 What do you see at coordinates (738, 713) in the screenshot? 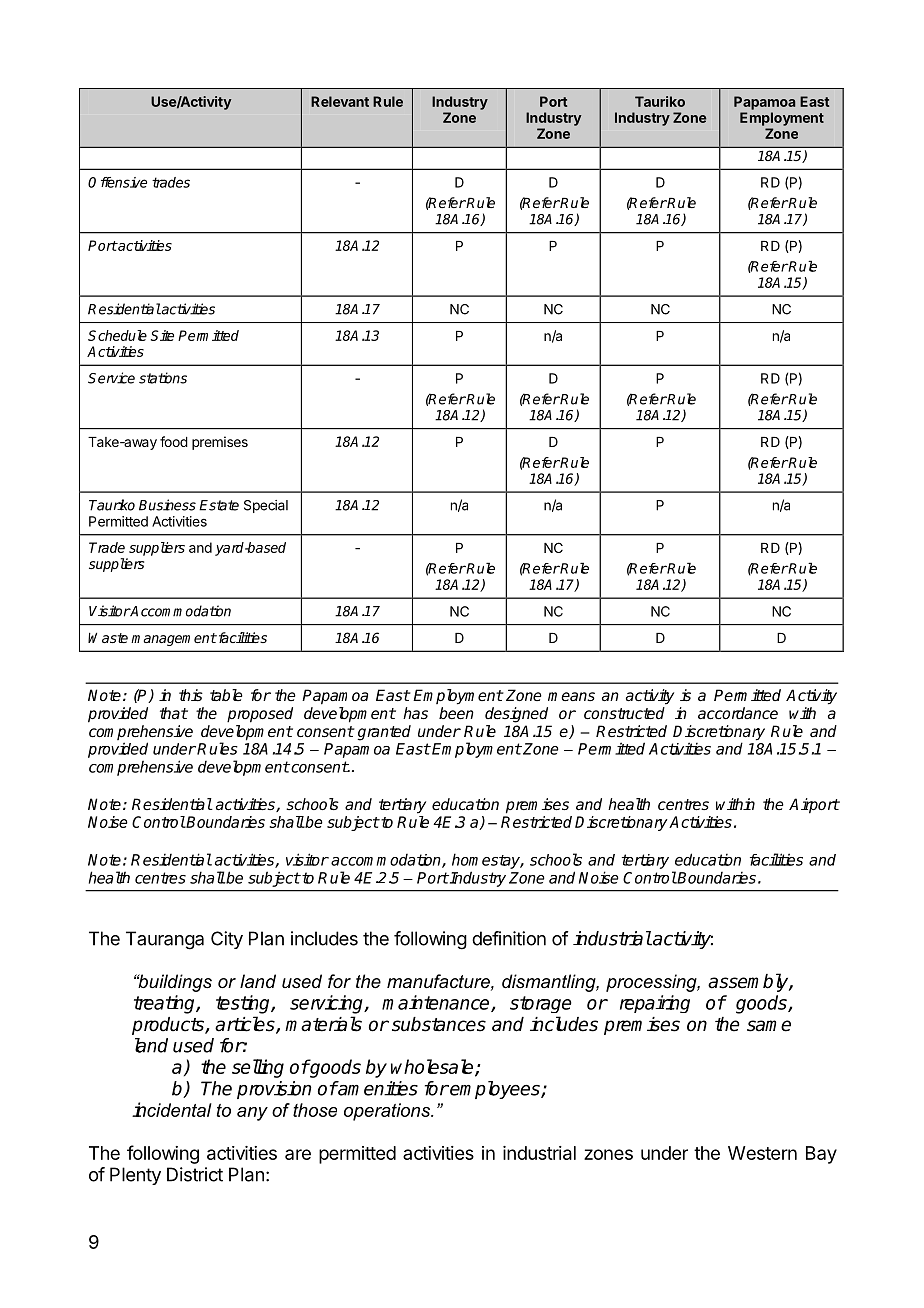
I see `accordance` at bounding box center [738, 713].
